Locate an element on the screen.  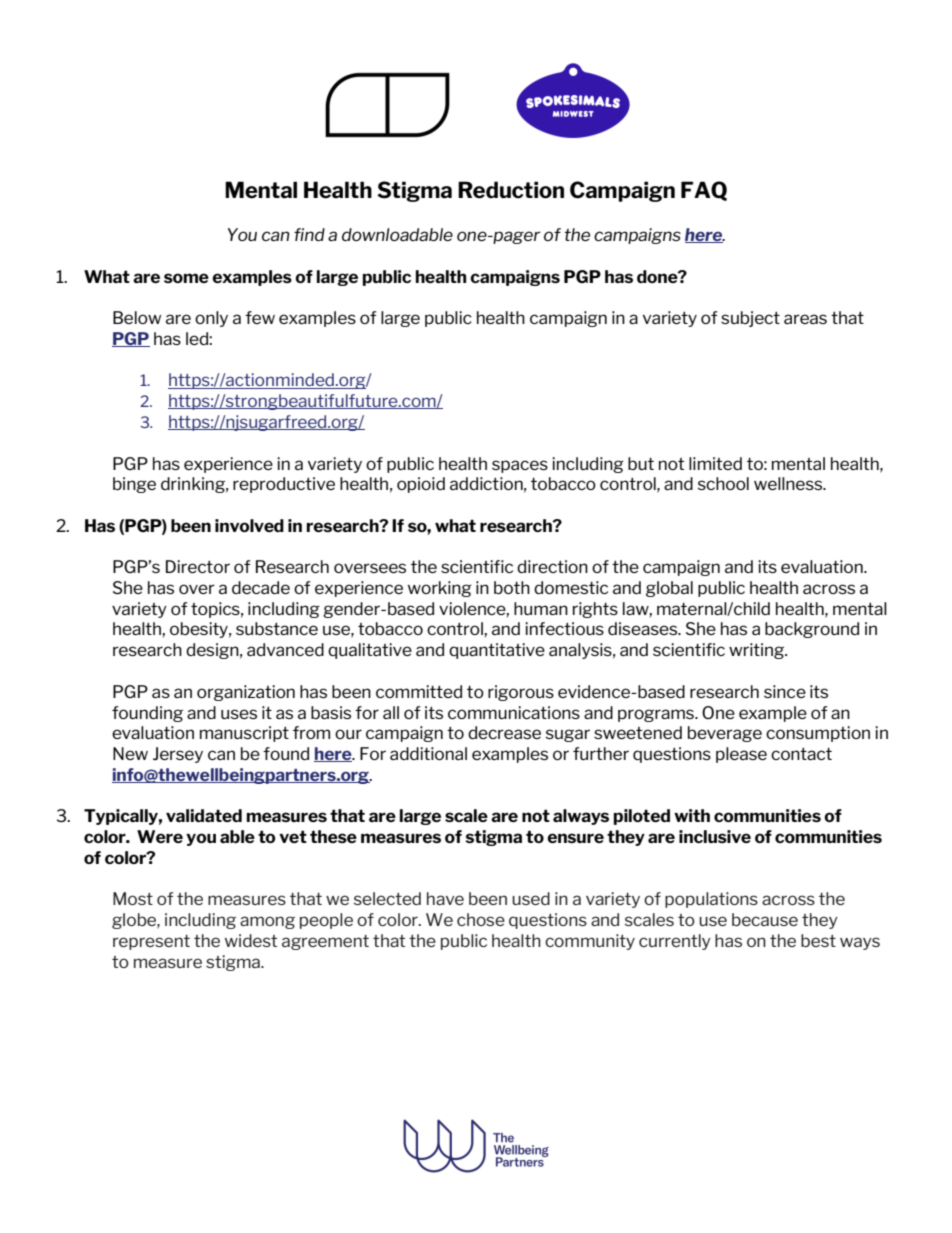
because is located at coordinates (765, 919).
